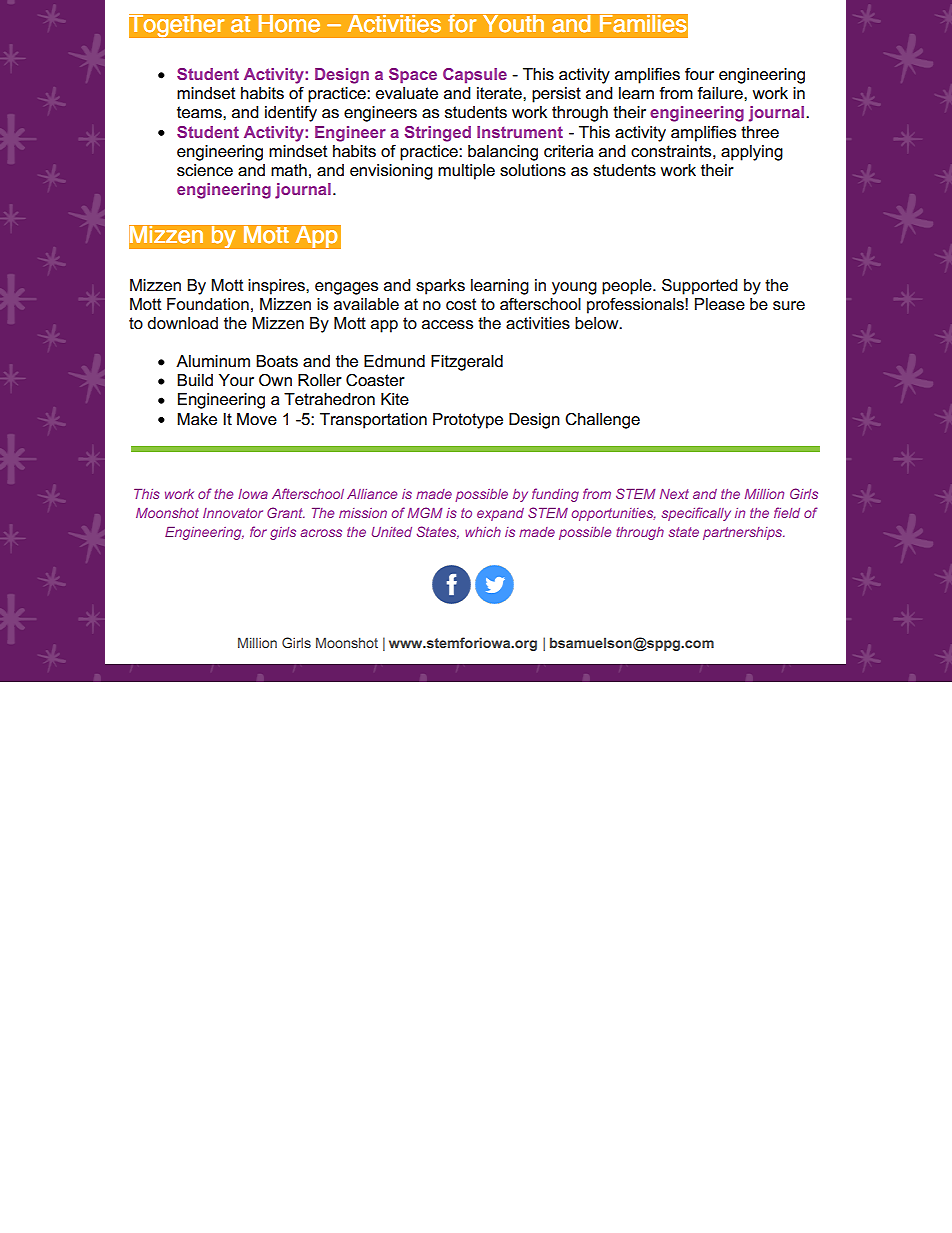 The width and height of the image is (952, 1233). I want to click on Foundation, so click(208, 304).
